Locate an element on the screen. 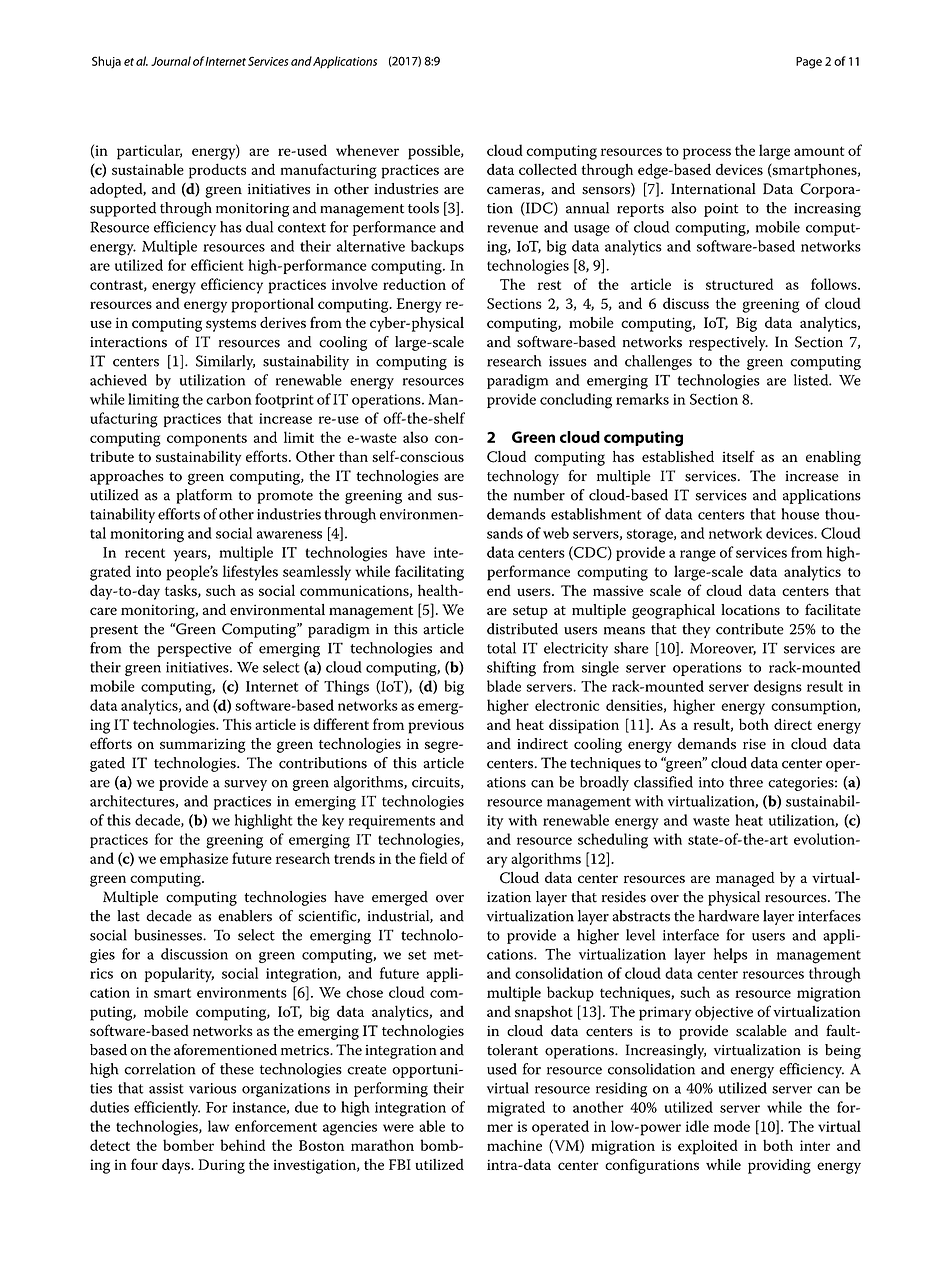 Image resolution: width=952 pixels, height=1266 pixels. law is located at coordinates (218, 1126).
